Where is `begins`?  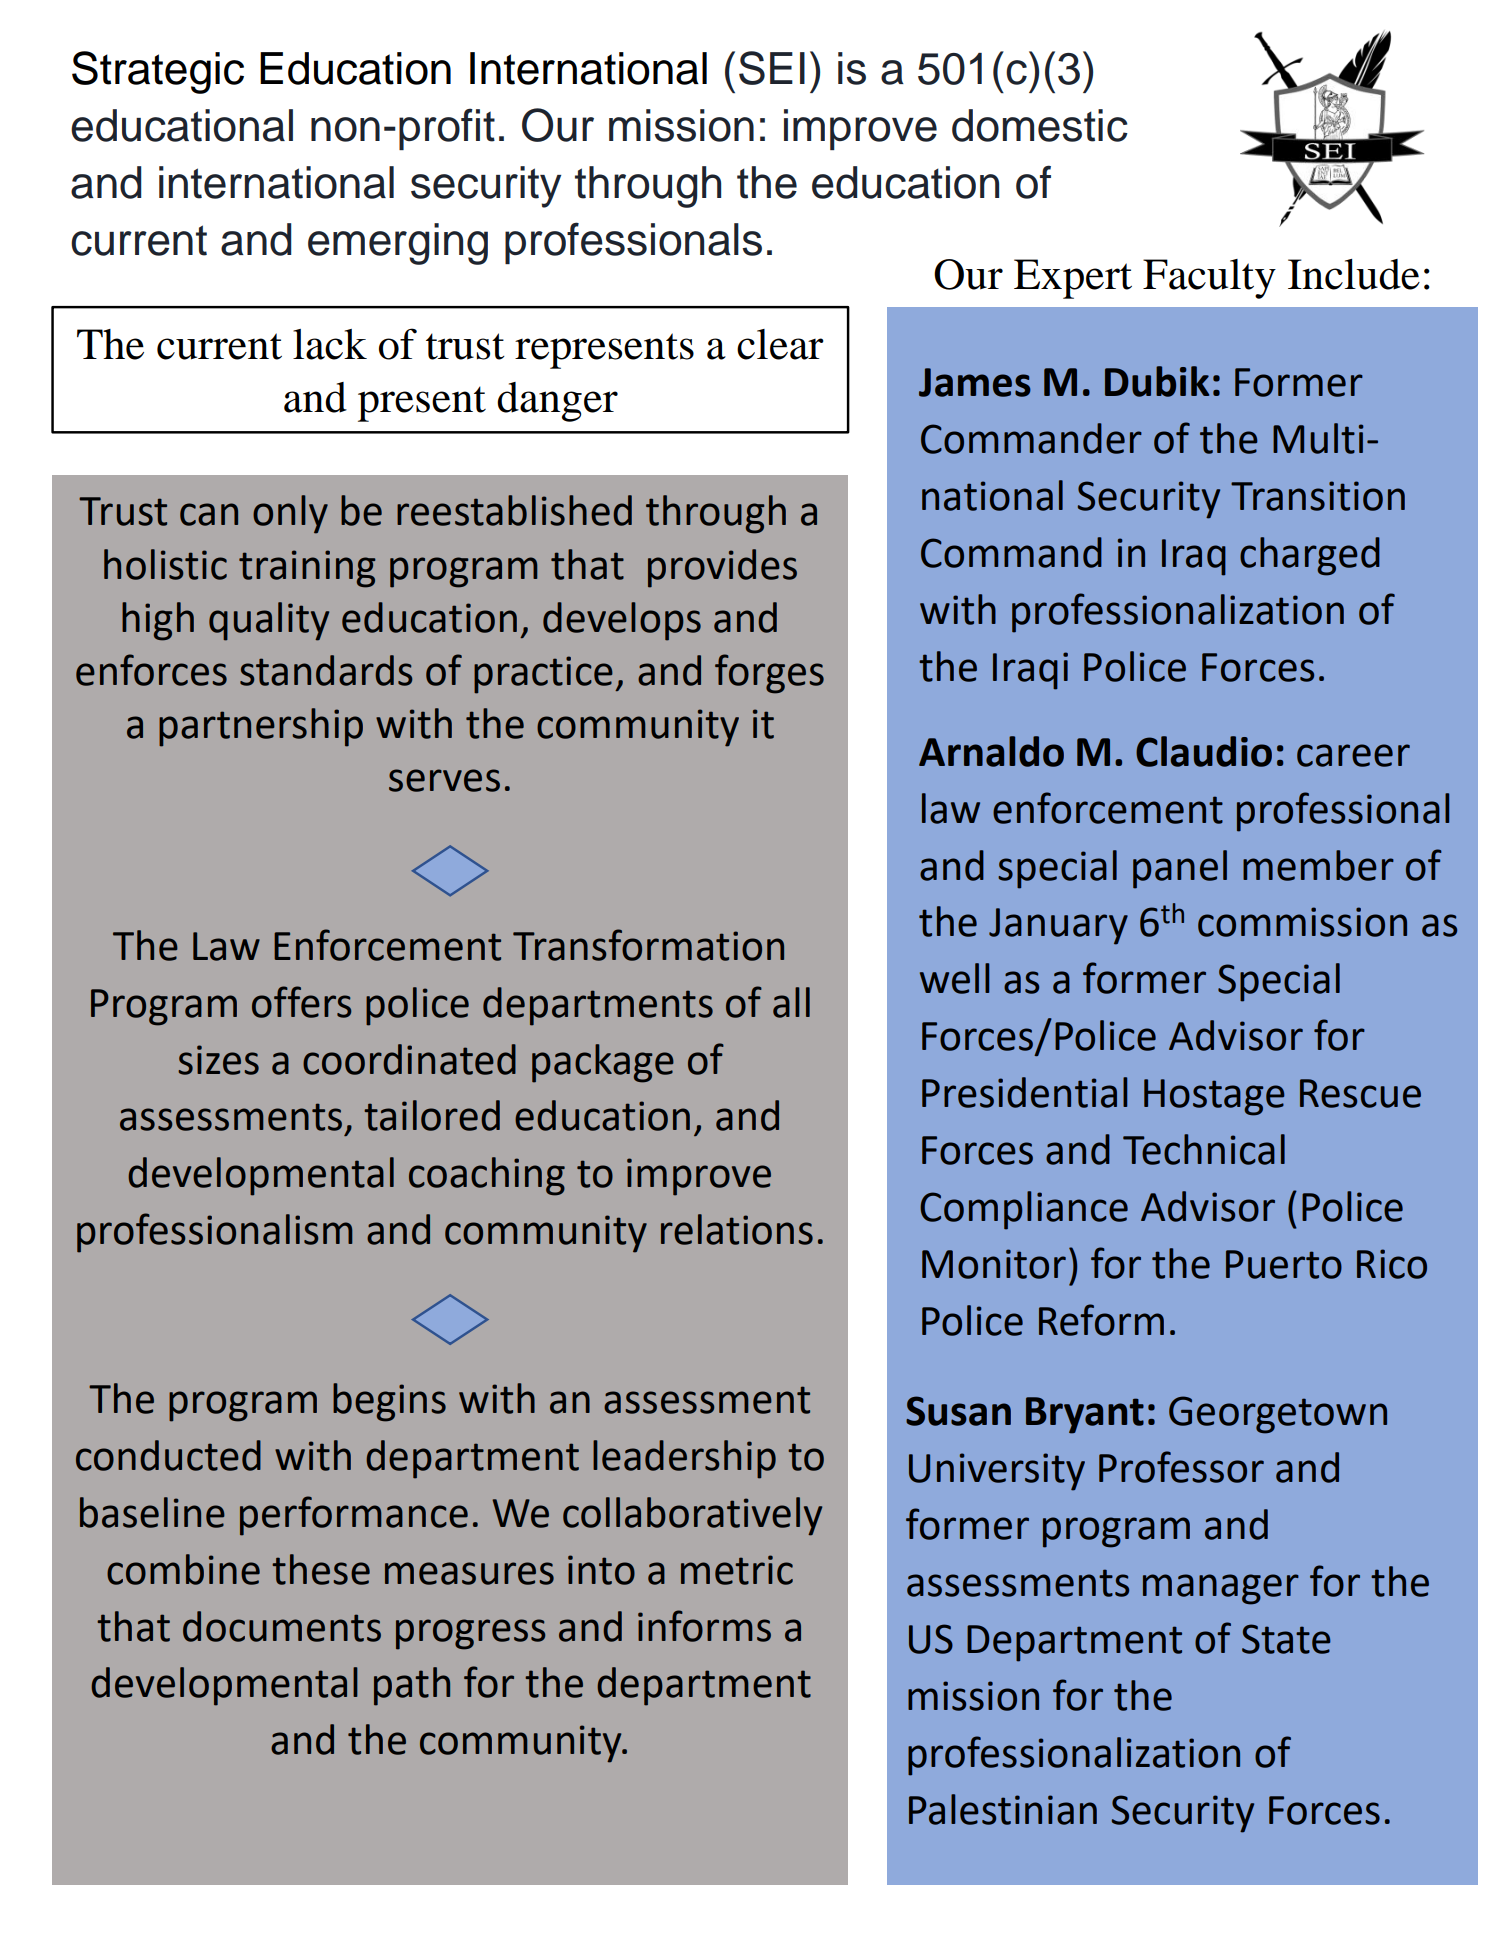 begins is located at coordinates (389, 1402).
